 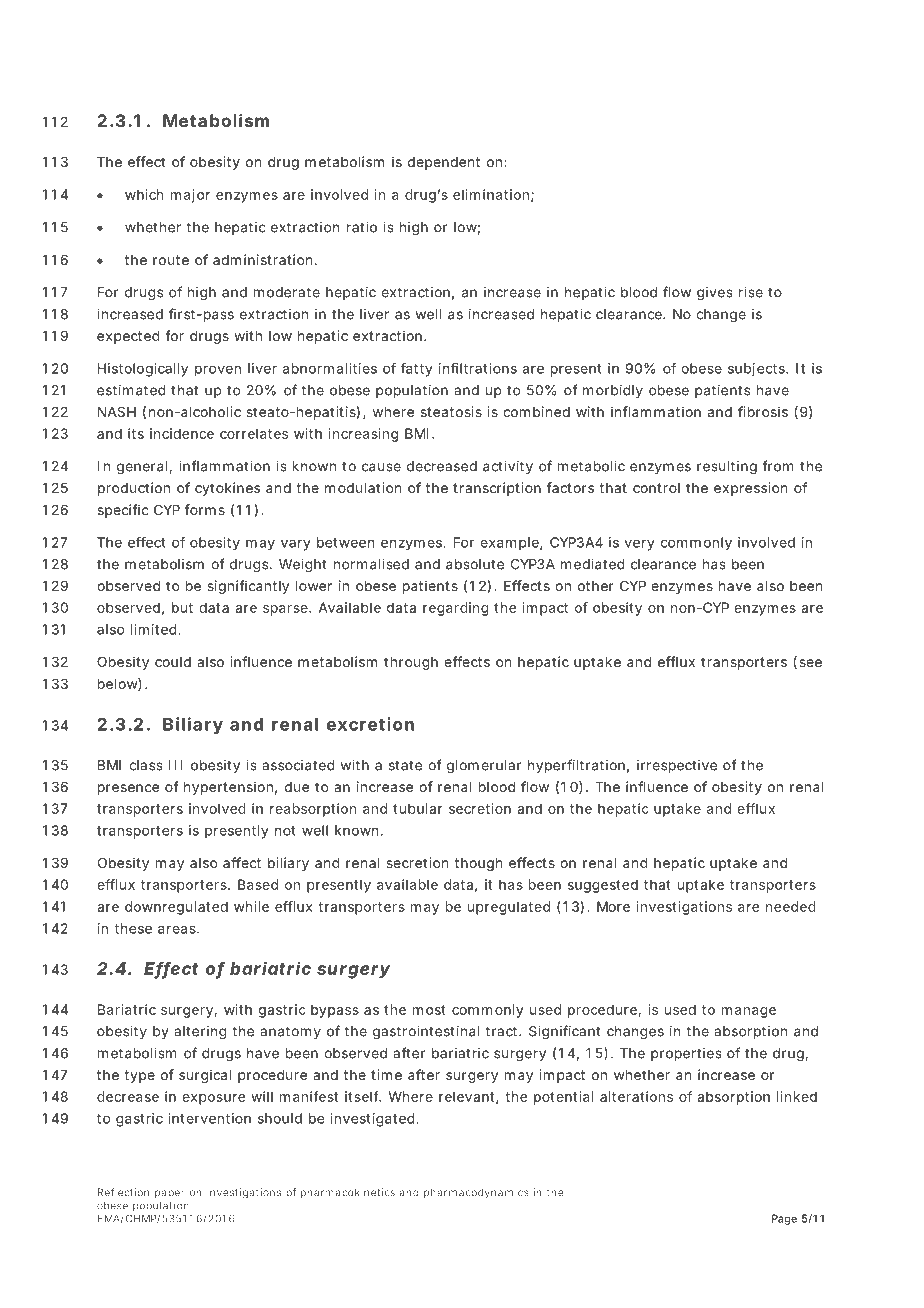 I want to click on pharmacodynamics, so click(x=476, y=1193).
